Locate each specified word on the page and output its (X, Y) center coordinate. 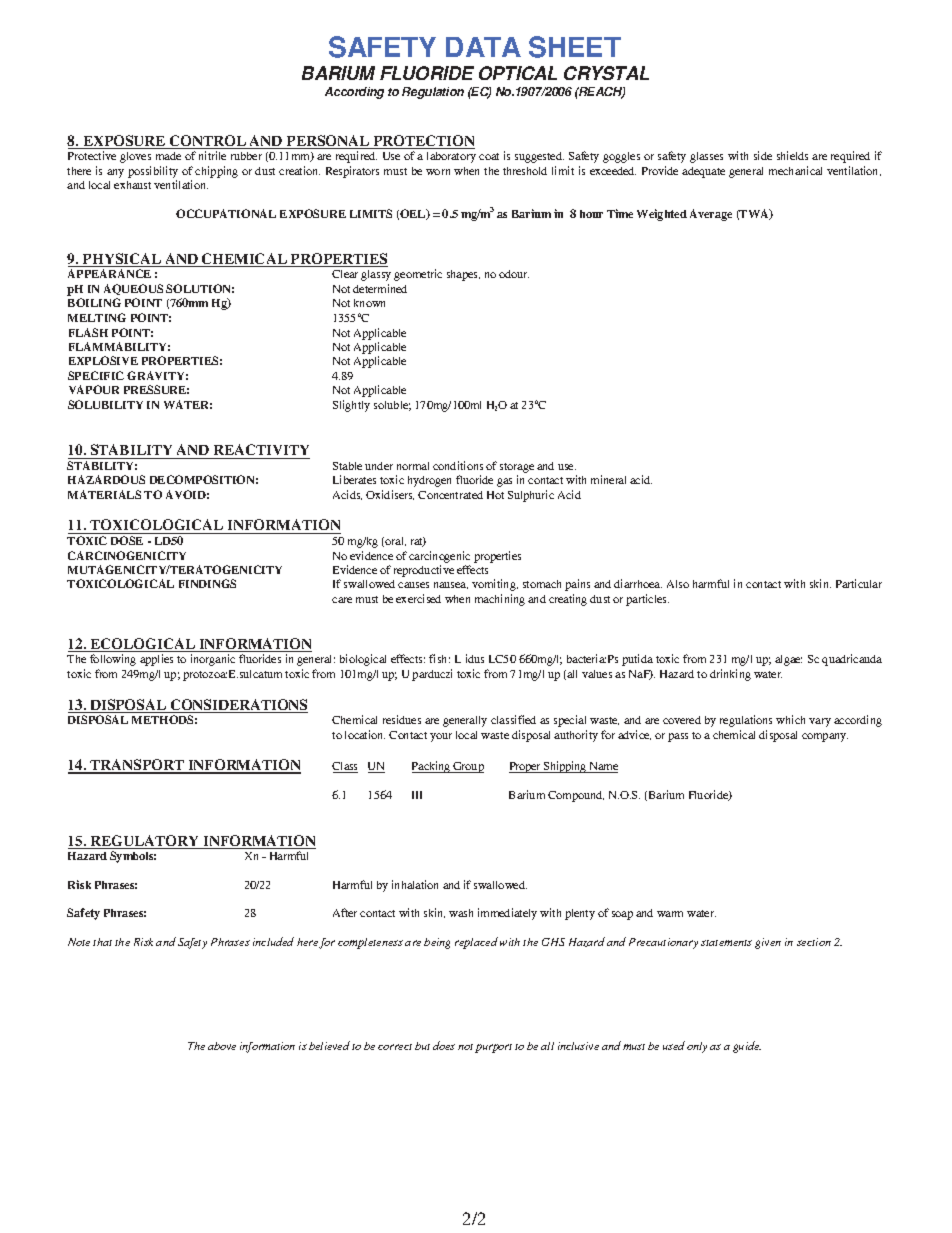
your (441, 737)
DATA (483, 47)
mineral (608, 479)
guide (747, 1047)
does (444, 1045)
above (222, 1046)
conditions (458, 465)
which (790, 719)
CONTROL (208, 142)
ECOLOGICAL (143, 645)
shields (792, 155)
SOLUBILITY (105, 404)
